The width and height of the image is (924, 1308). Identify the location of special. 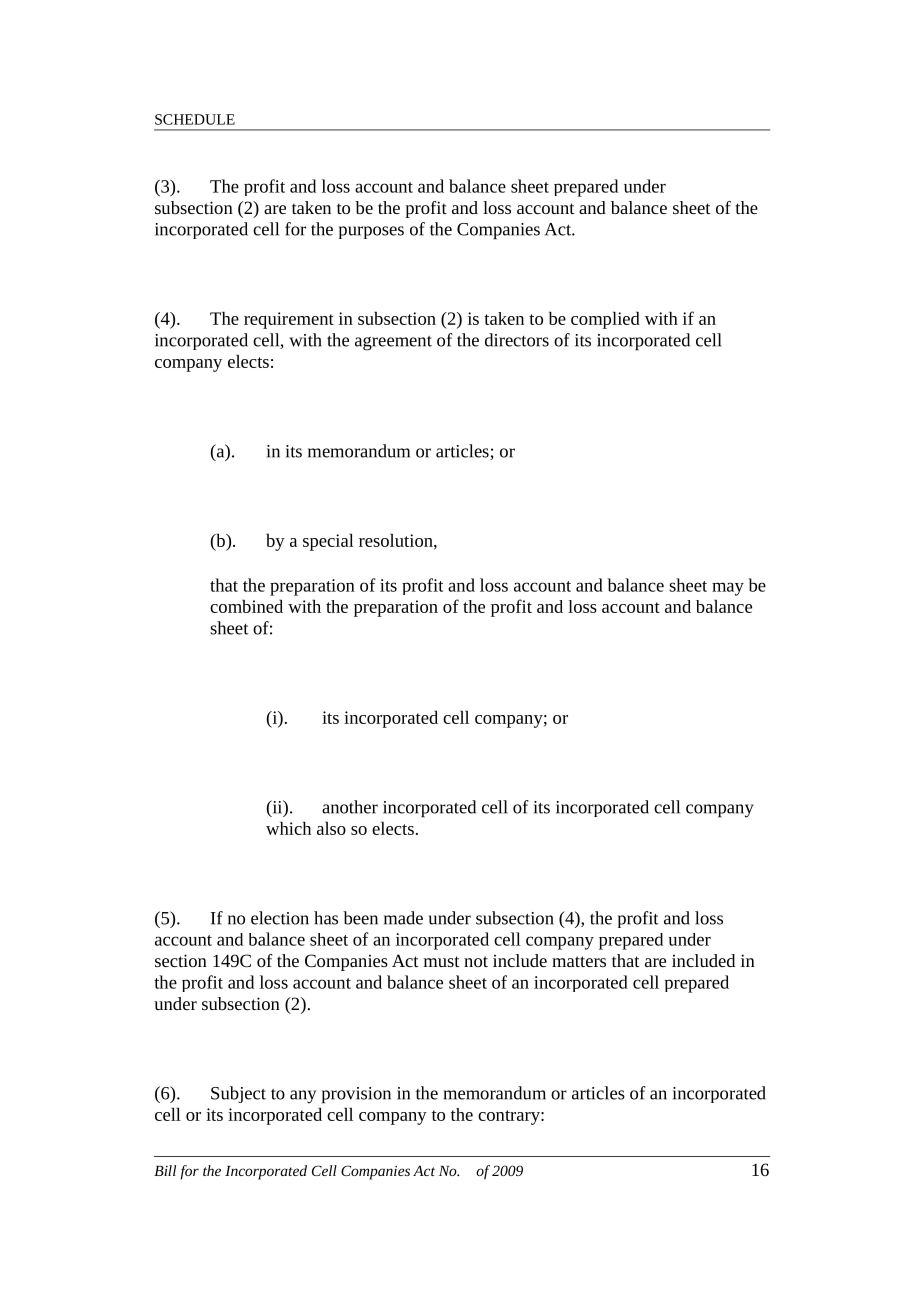
(328, 542).
